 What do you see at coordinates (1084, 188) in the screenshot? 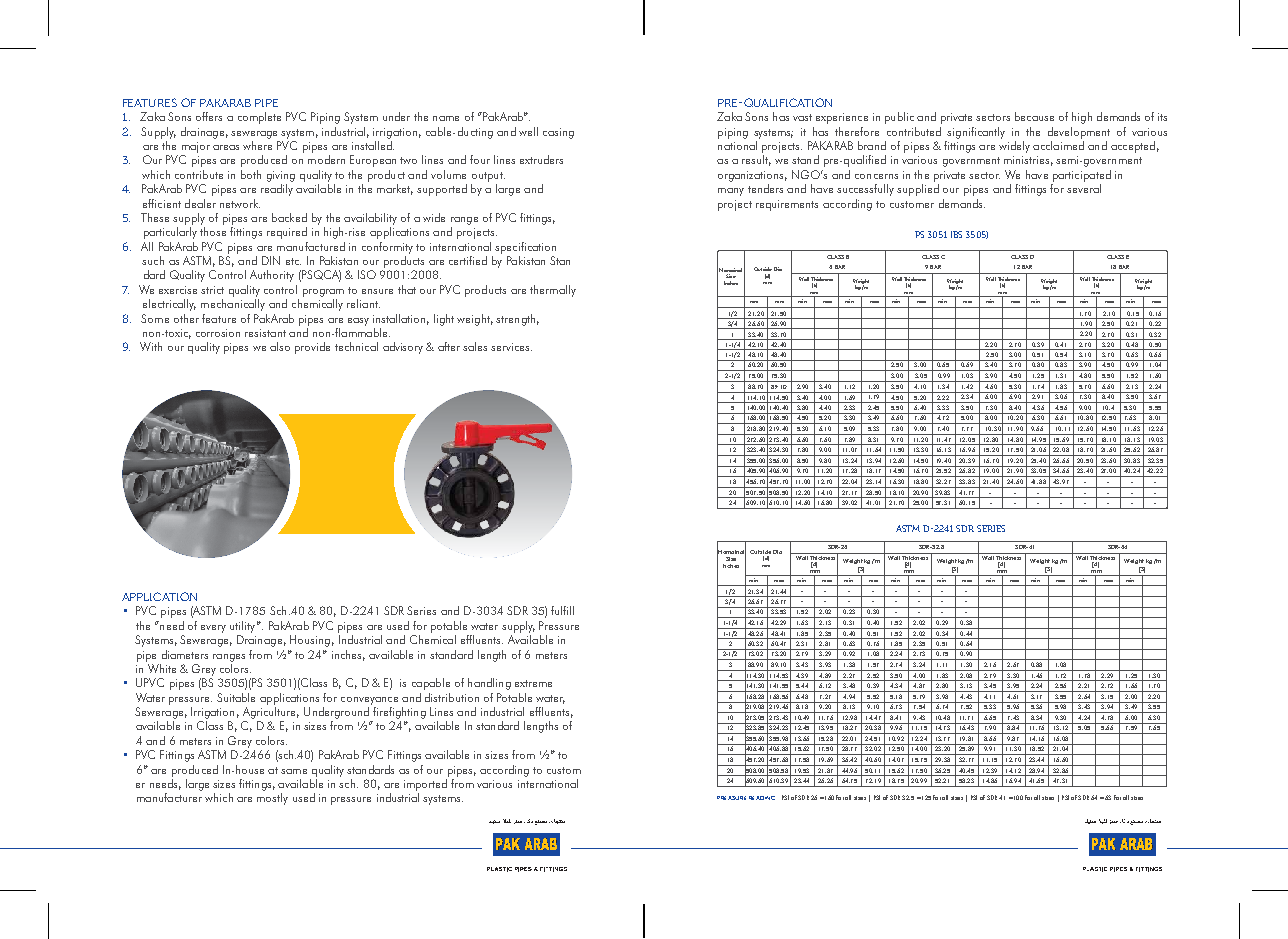
I see `several` at bounding box center [1084, 188].
